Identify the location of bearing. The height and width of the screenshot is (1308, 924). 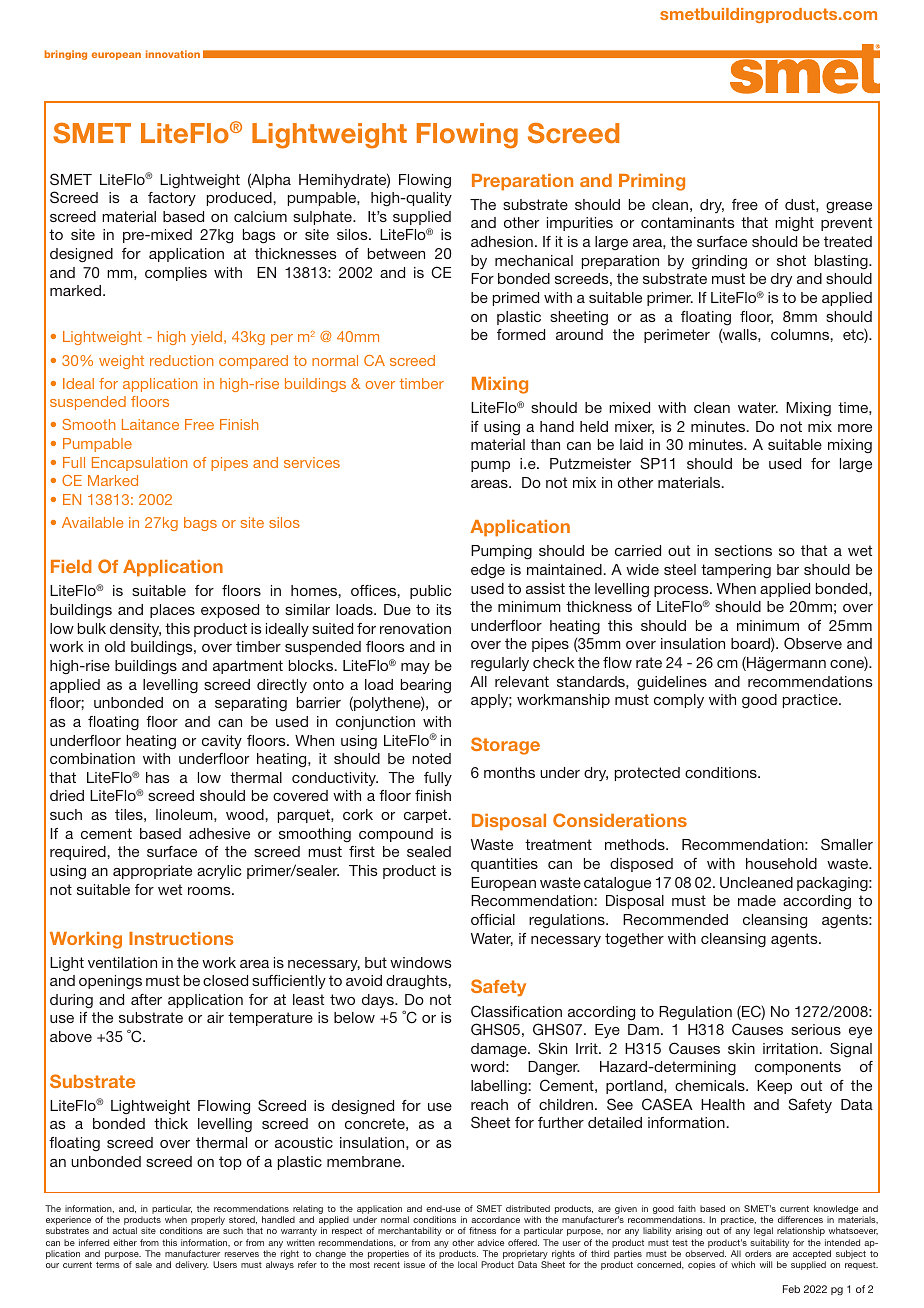
(426, 686).
